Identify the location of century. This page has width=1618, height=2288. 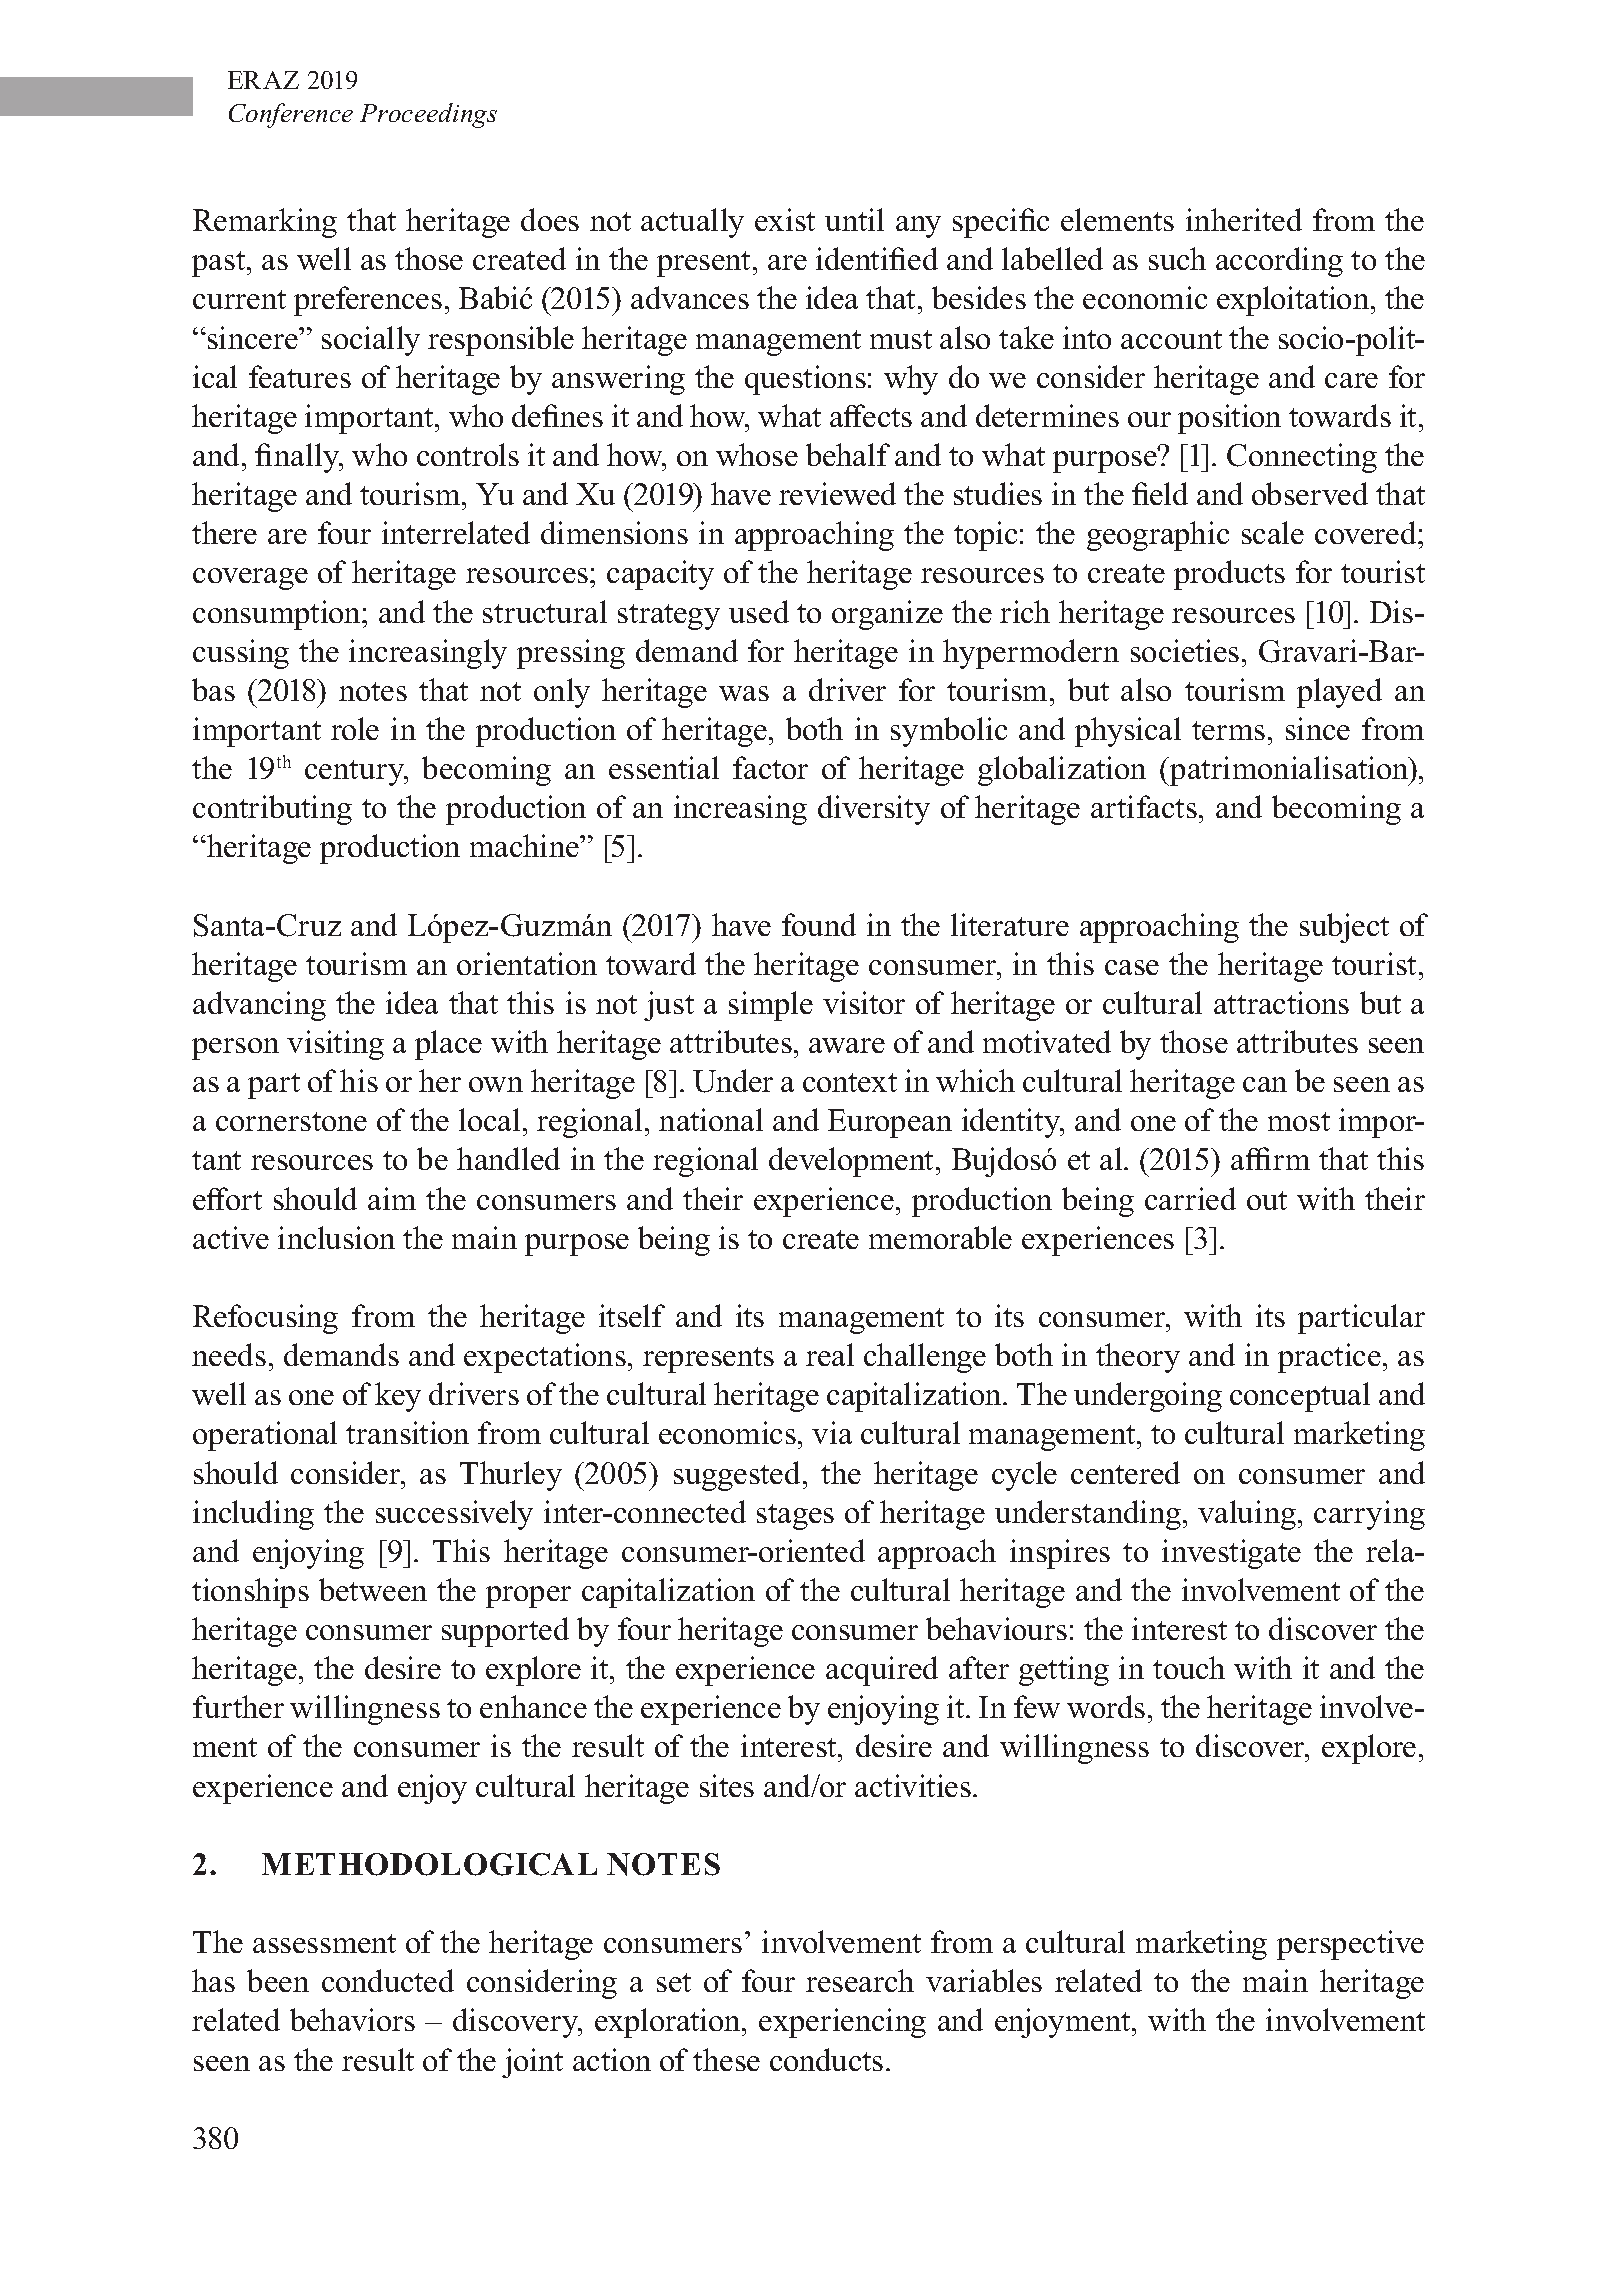
(356, 773).
